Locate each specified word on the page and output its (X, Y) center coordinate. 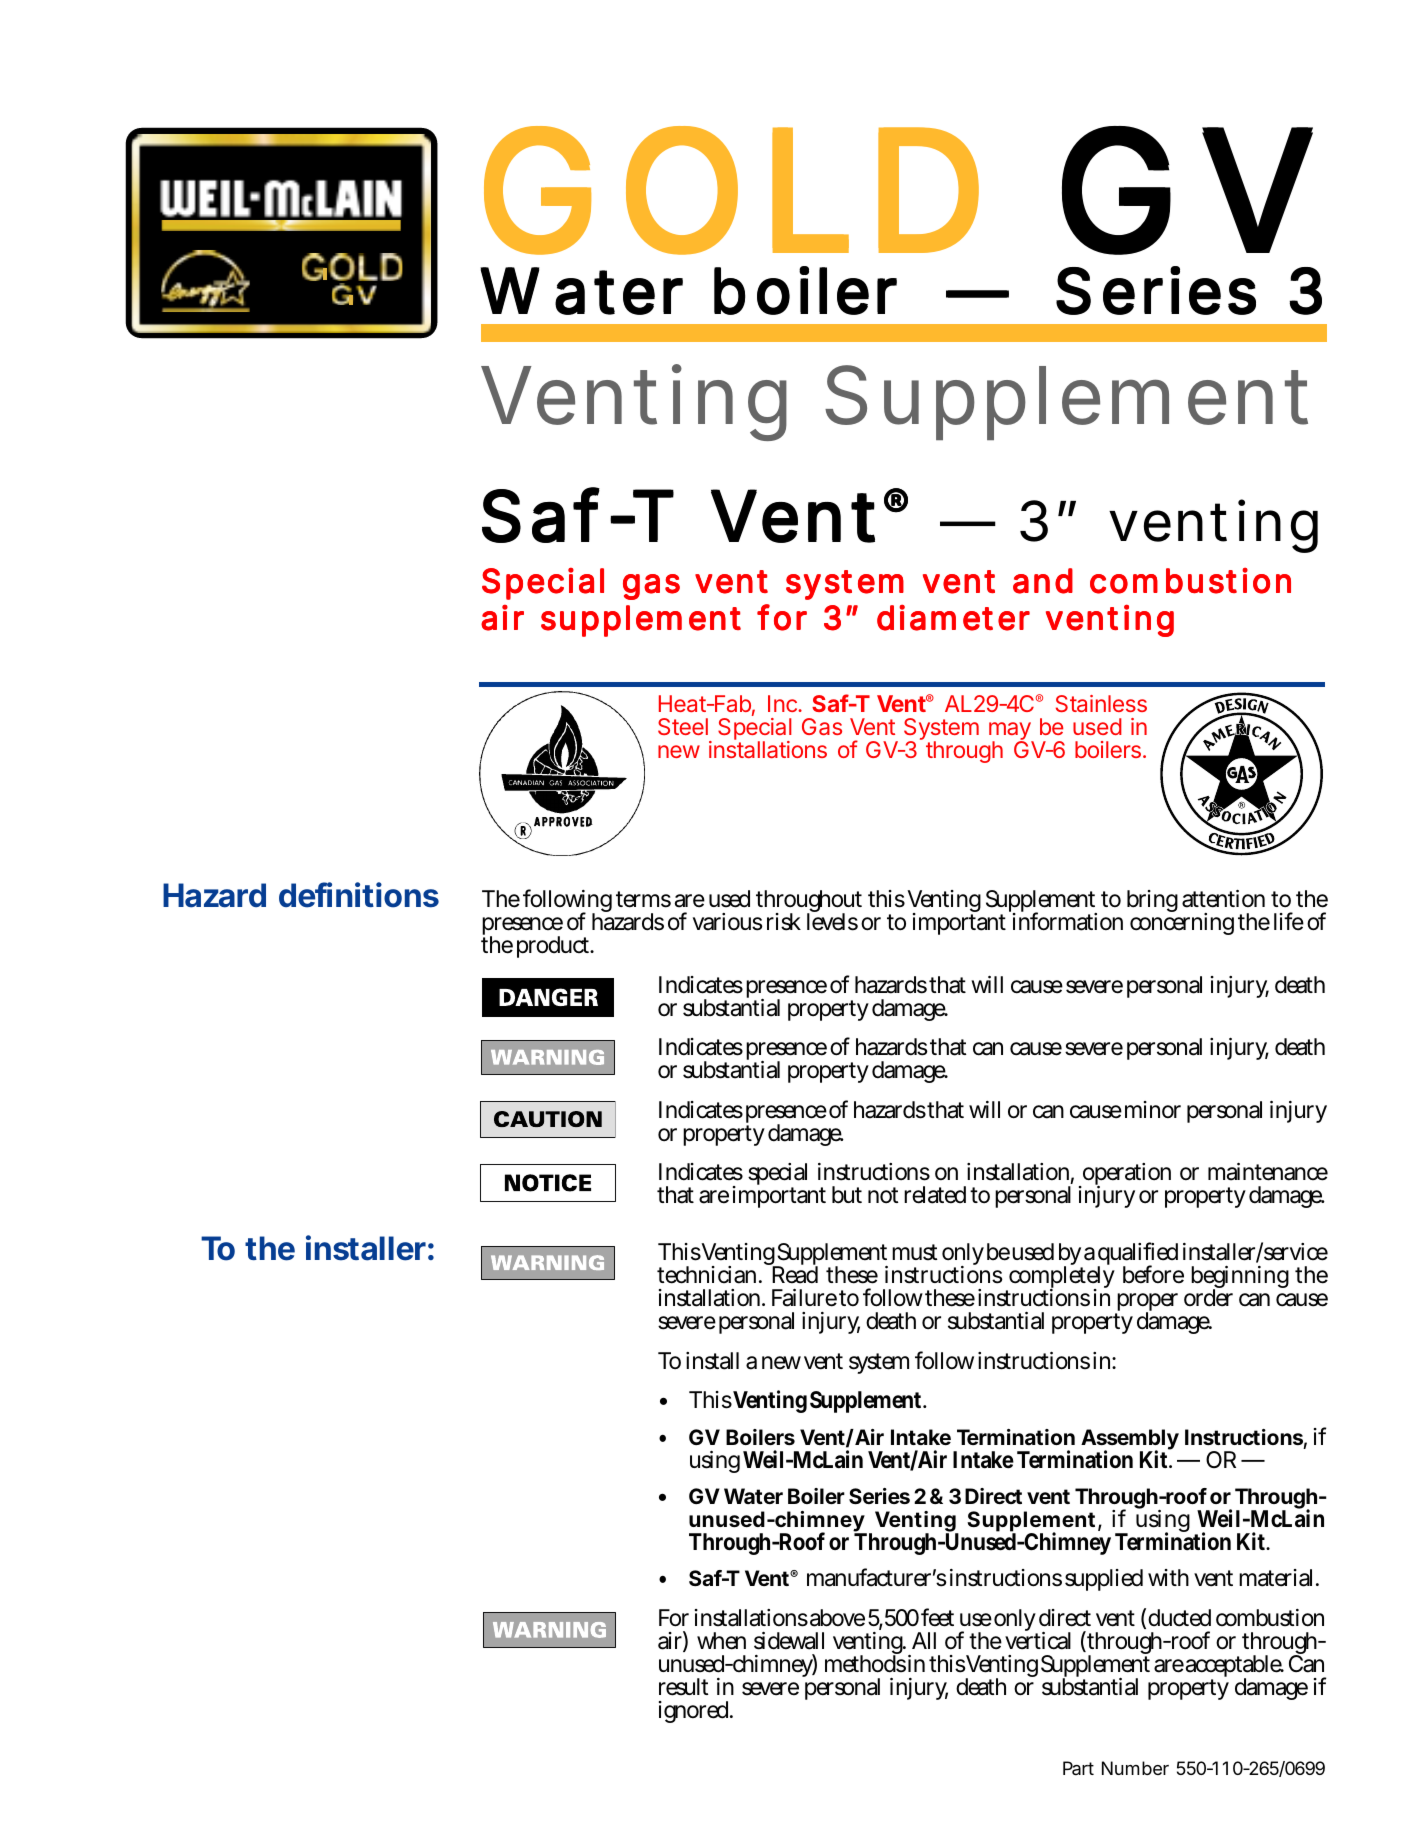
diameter (953, 618)
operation (1125, 1176)
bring (1152, 901)
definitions (359, 895)
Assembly (1130, 1441)
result (684, 1687)
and (1043, 581)
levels (832, 921)
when (721, 1641)
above (836, 1618)
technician (706, 1275)
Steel (683, 726)
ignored (693, 1712)
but (847, 1195)
